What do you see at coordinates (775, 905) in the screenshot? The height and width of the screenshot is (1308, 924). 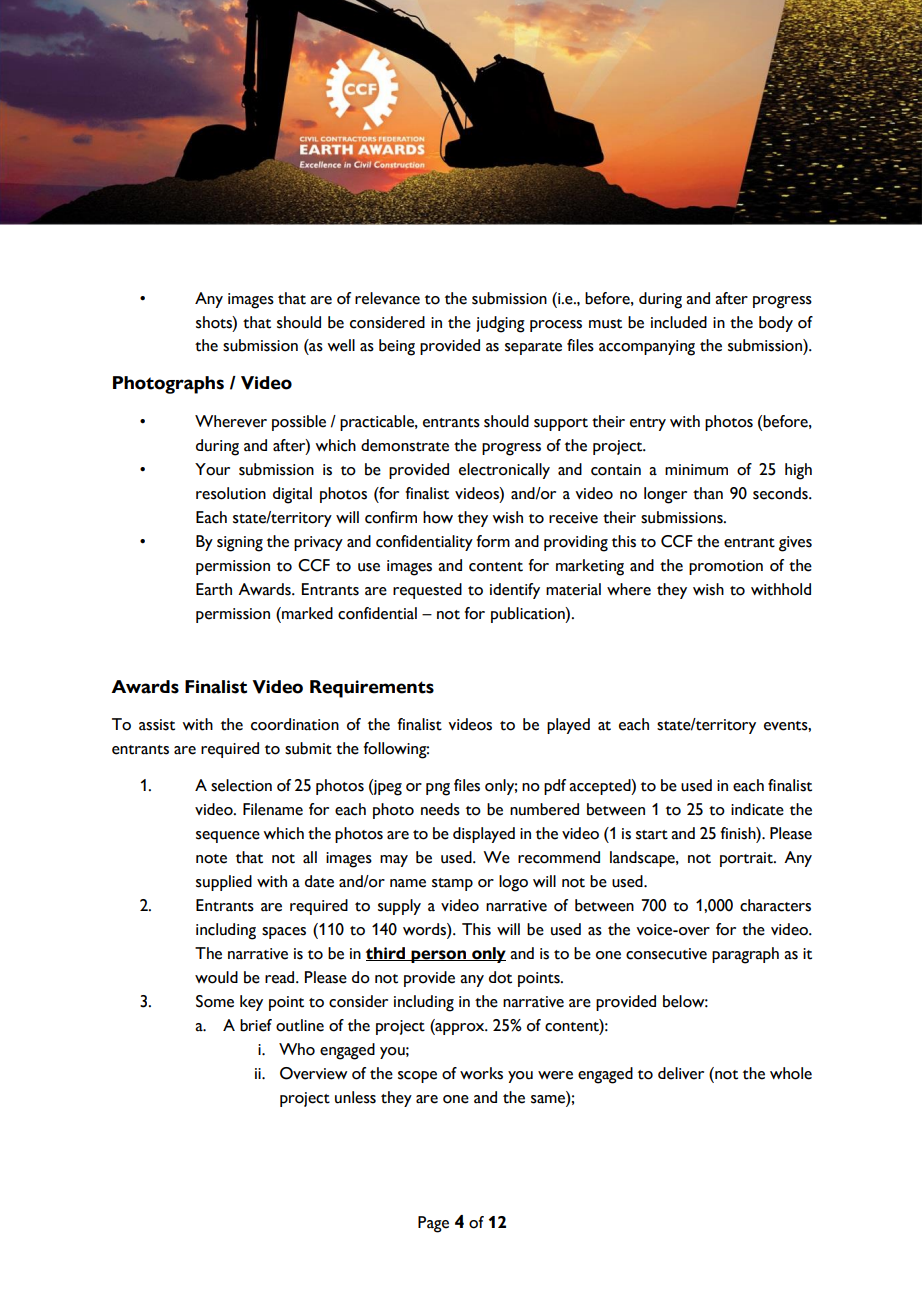 I see `characters` at bounding box center [775, 905].
